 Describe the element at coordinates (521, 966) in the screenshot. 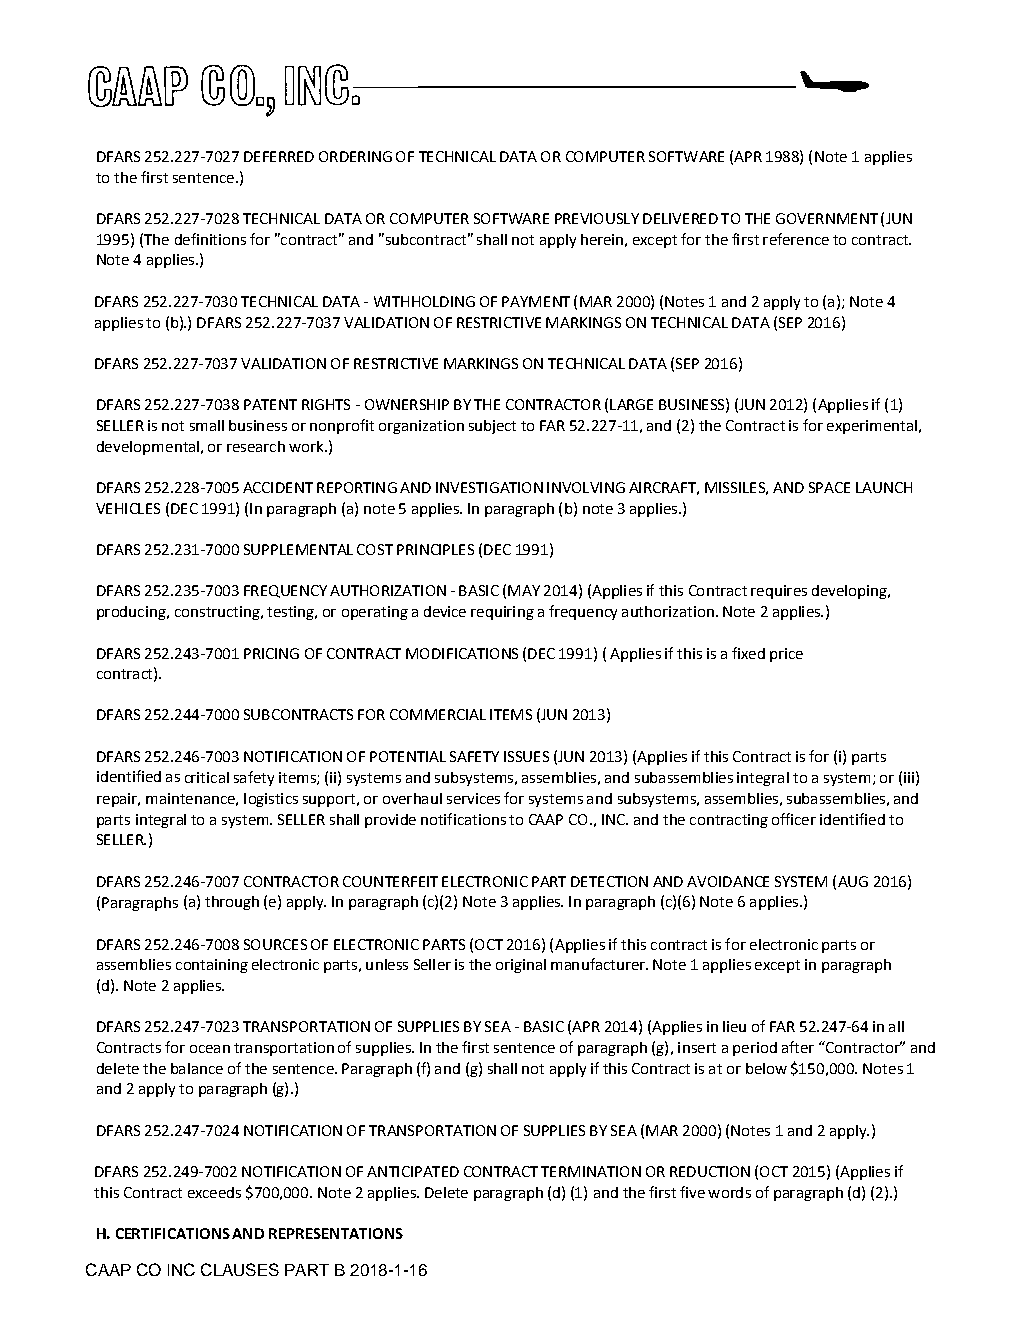

I see `original` at that location.
